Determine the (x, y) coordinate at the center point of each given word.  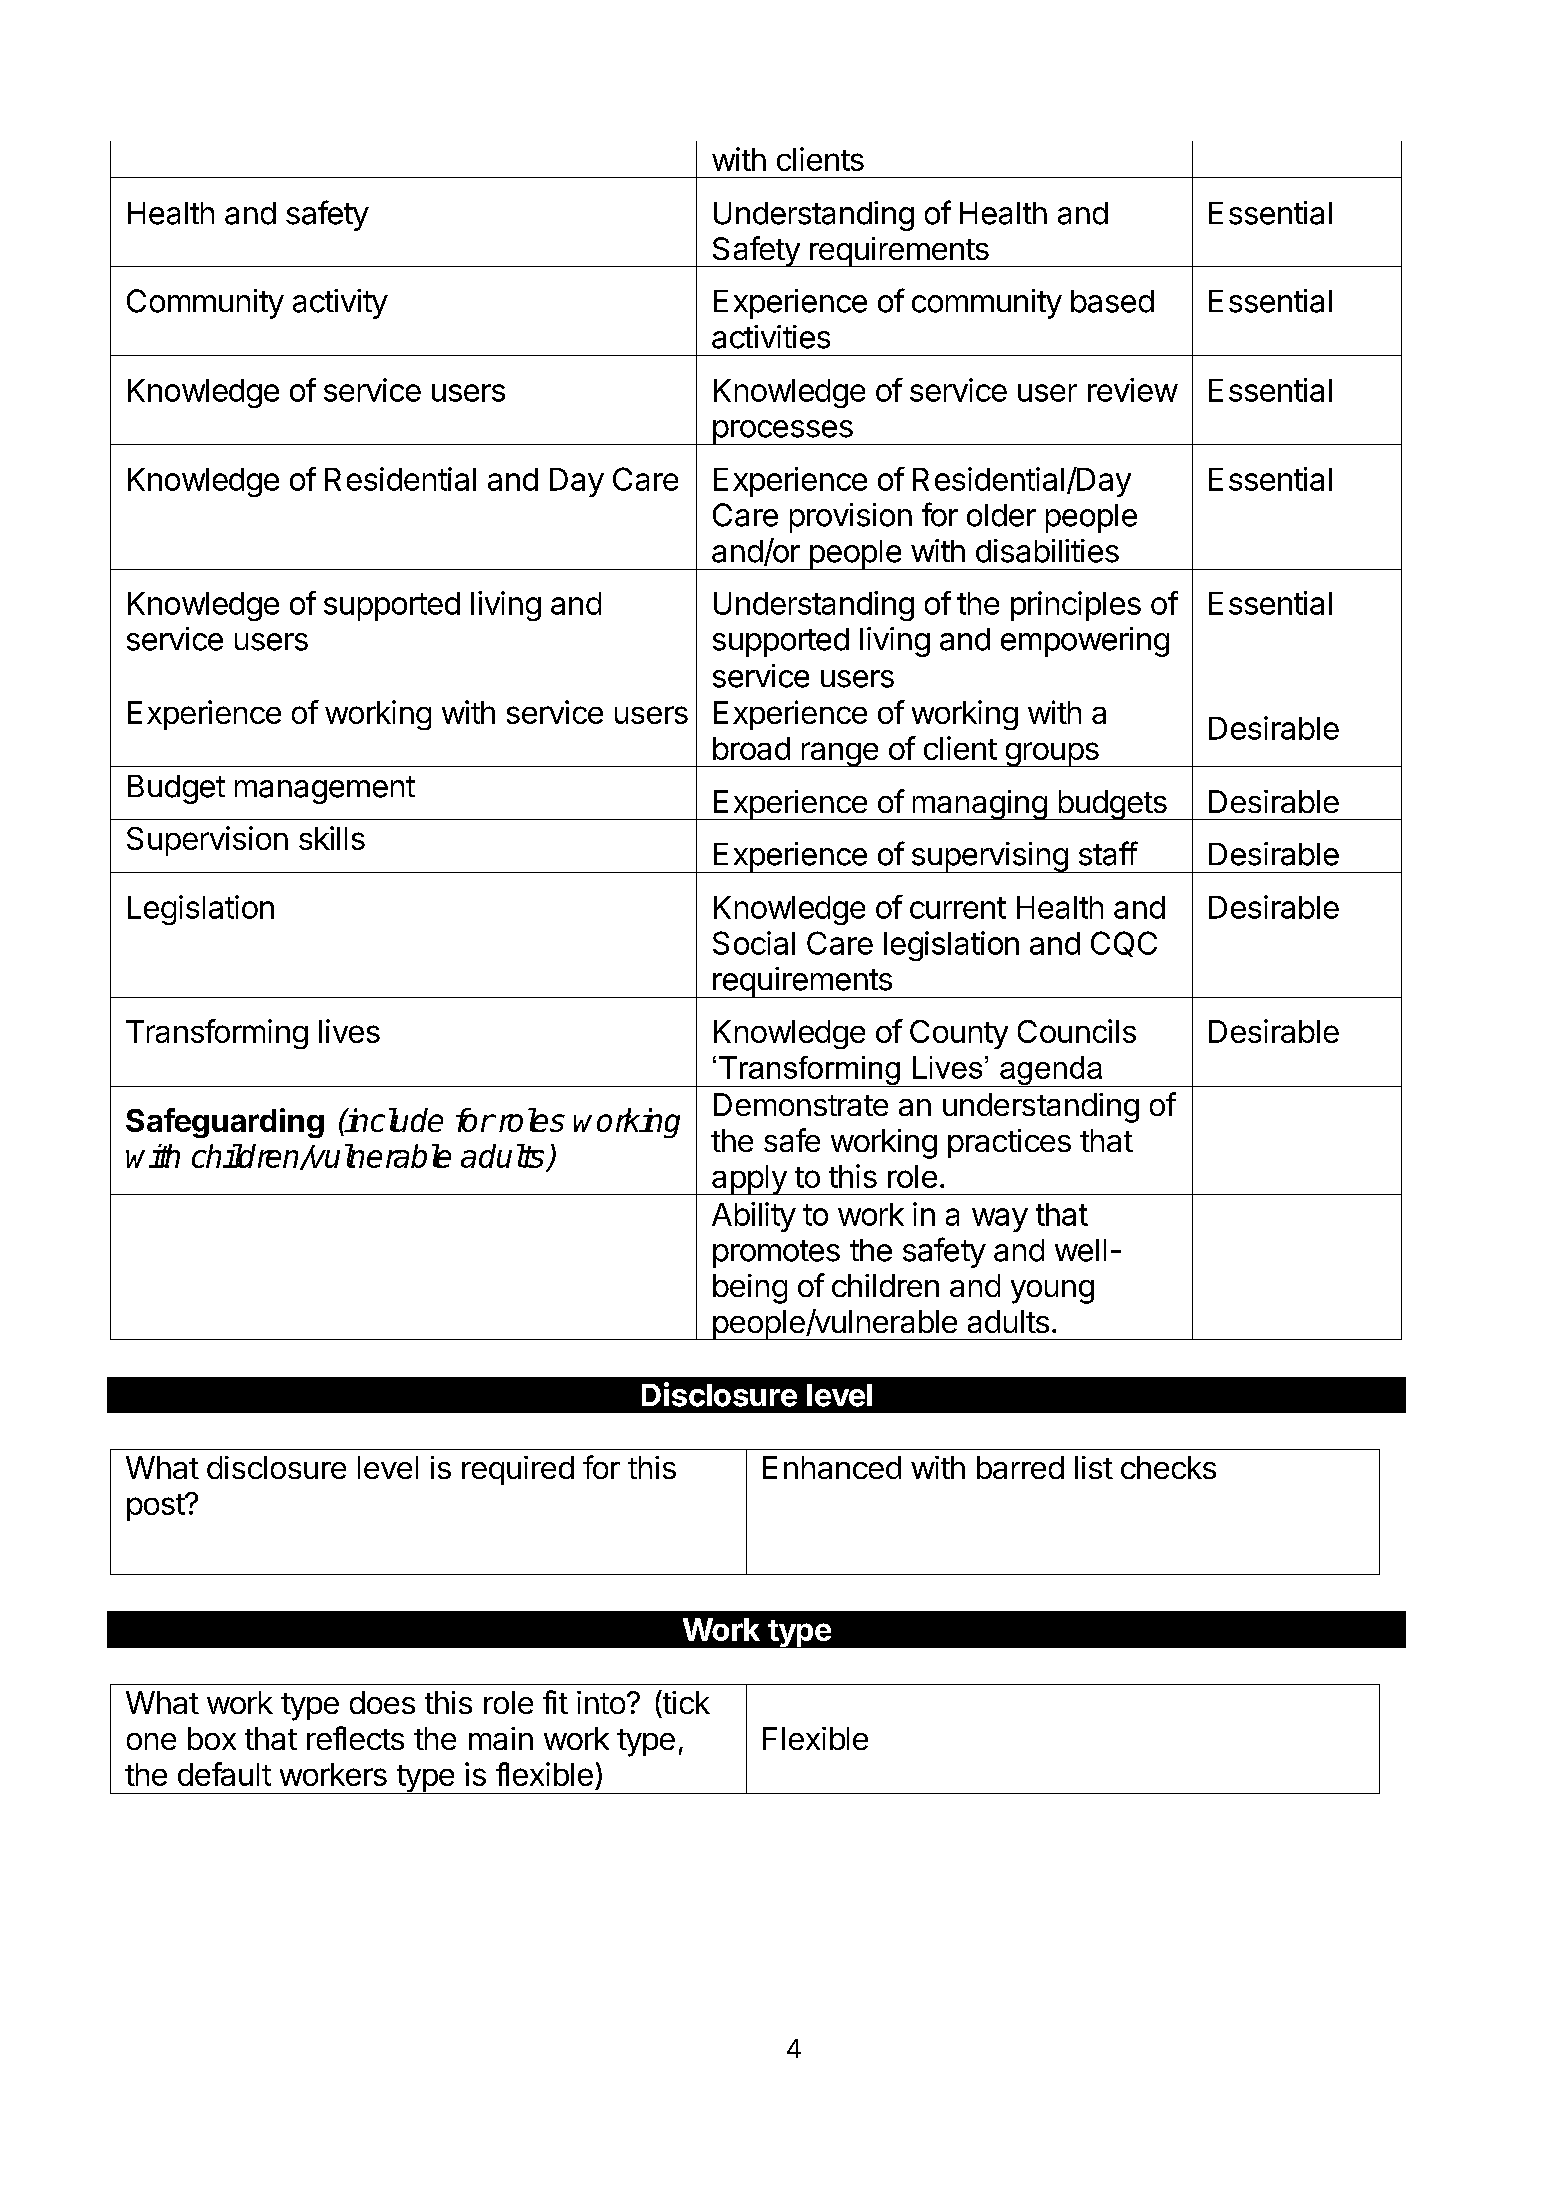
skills (332, 838)
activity (340, 304)
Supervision (207, 841)
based (1112, 301)
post (156, 1507)
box (212, 1738)
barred (1020, 1467)
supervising (989, 857)
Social (754, 943)
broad (751, 748)
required (518, 1470)
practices (1009, 1143)
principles (1076, 606)
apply (749, 1180)
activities (771, 337)
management (325, 790)
